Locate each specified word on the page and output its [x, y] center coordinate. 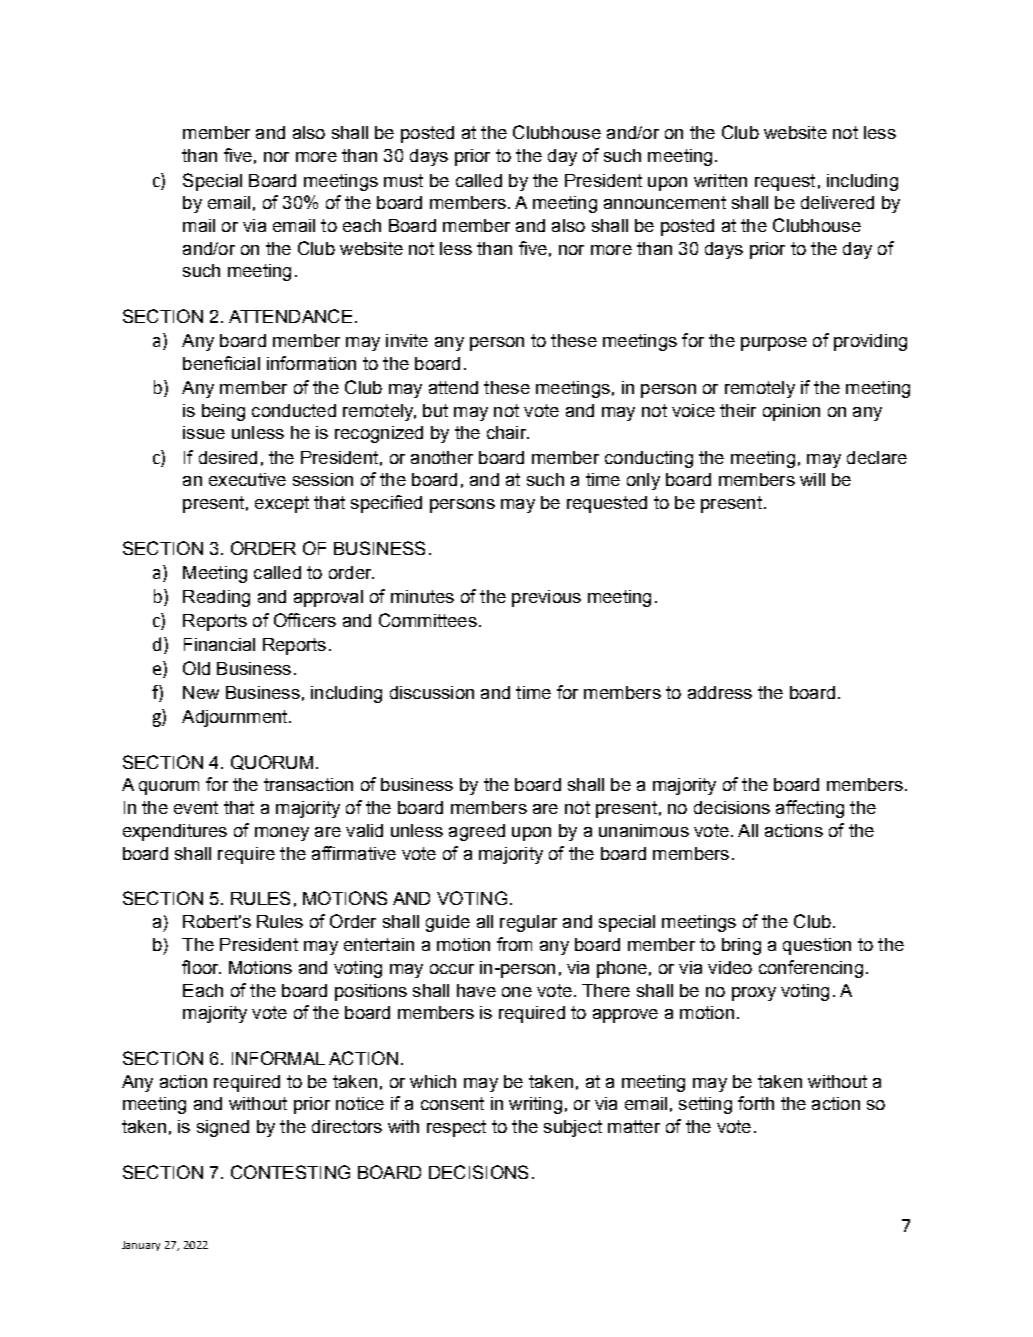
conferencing [811, 969]
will [812, 479]
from [514, 944]
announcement [665, 202]
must [403, 180]
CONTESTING [290, 1172]
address [720, 692]
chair [507, 432]
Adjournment [236, 718]
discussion [432, 692]
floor [201, 967]
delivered [837, 202]
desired [228, 457]
